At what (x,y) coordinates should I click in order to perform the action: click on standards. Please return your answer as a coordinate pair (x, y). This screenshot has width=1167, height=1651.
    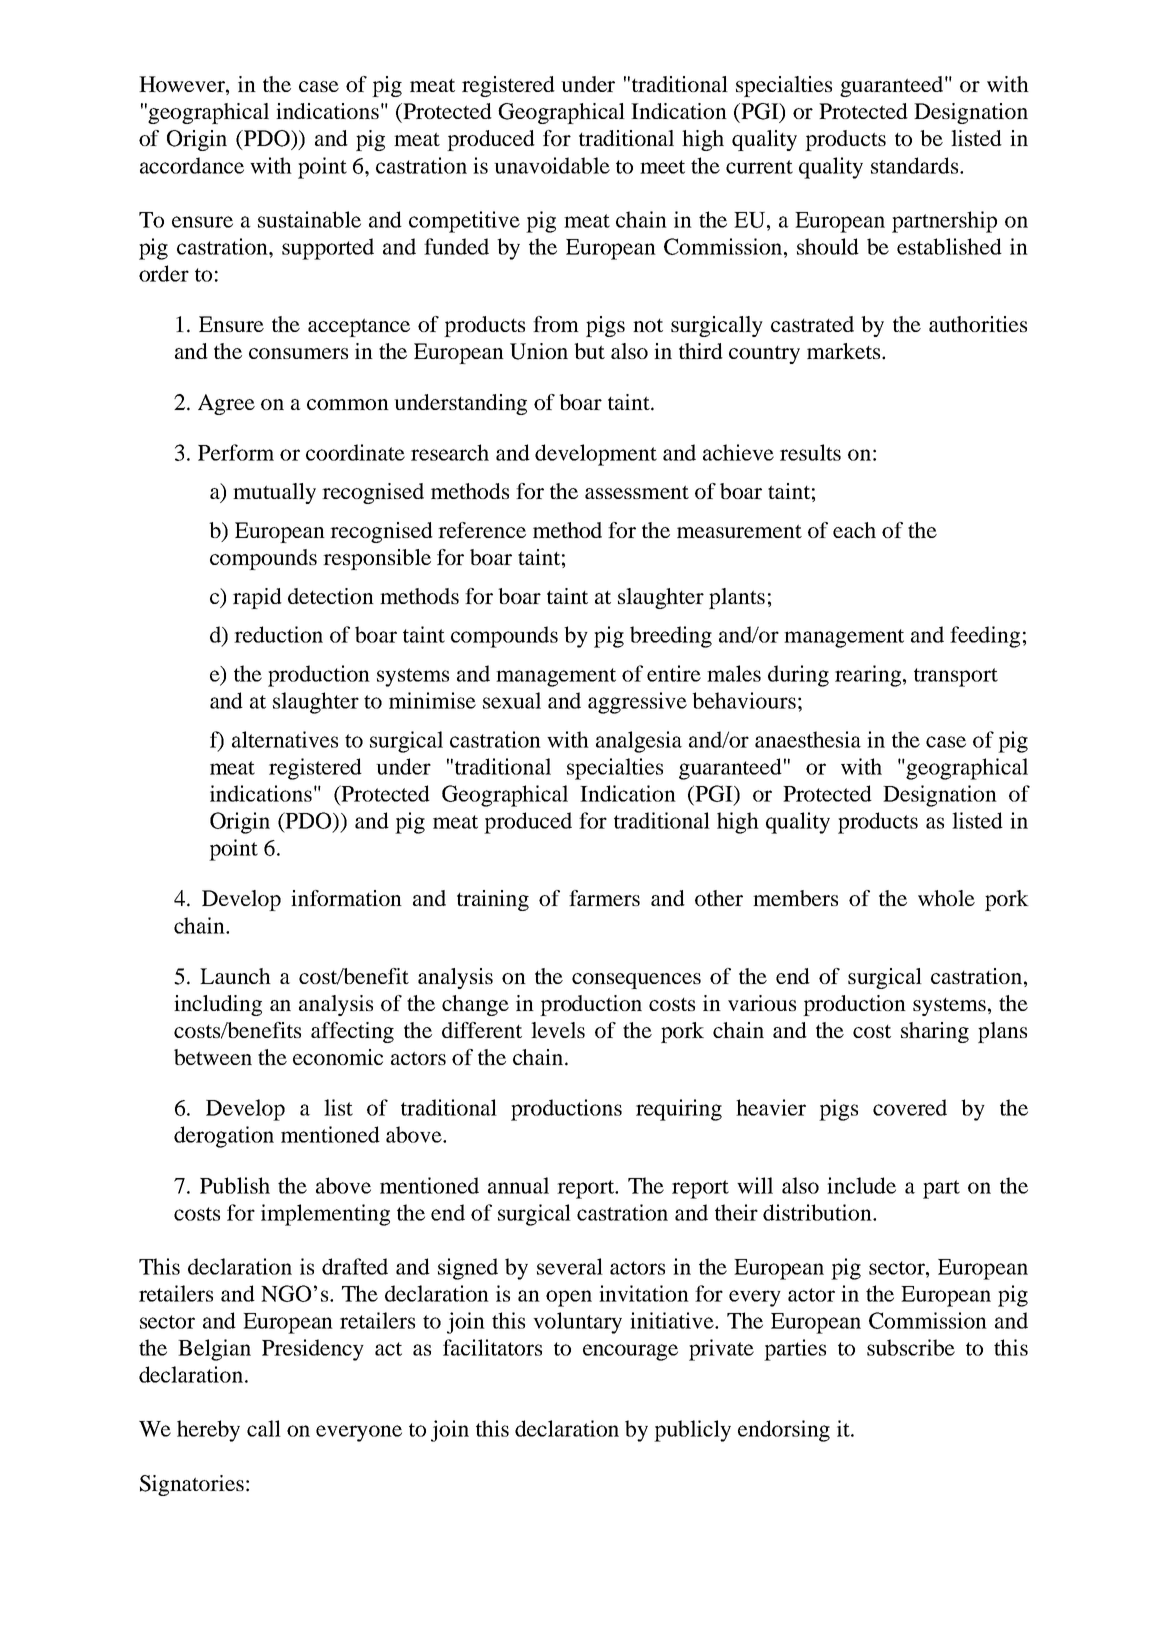
    Looking at the image, I should click on (914, 165).
